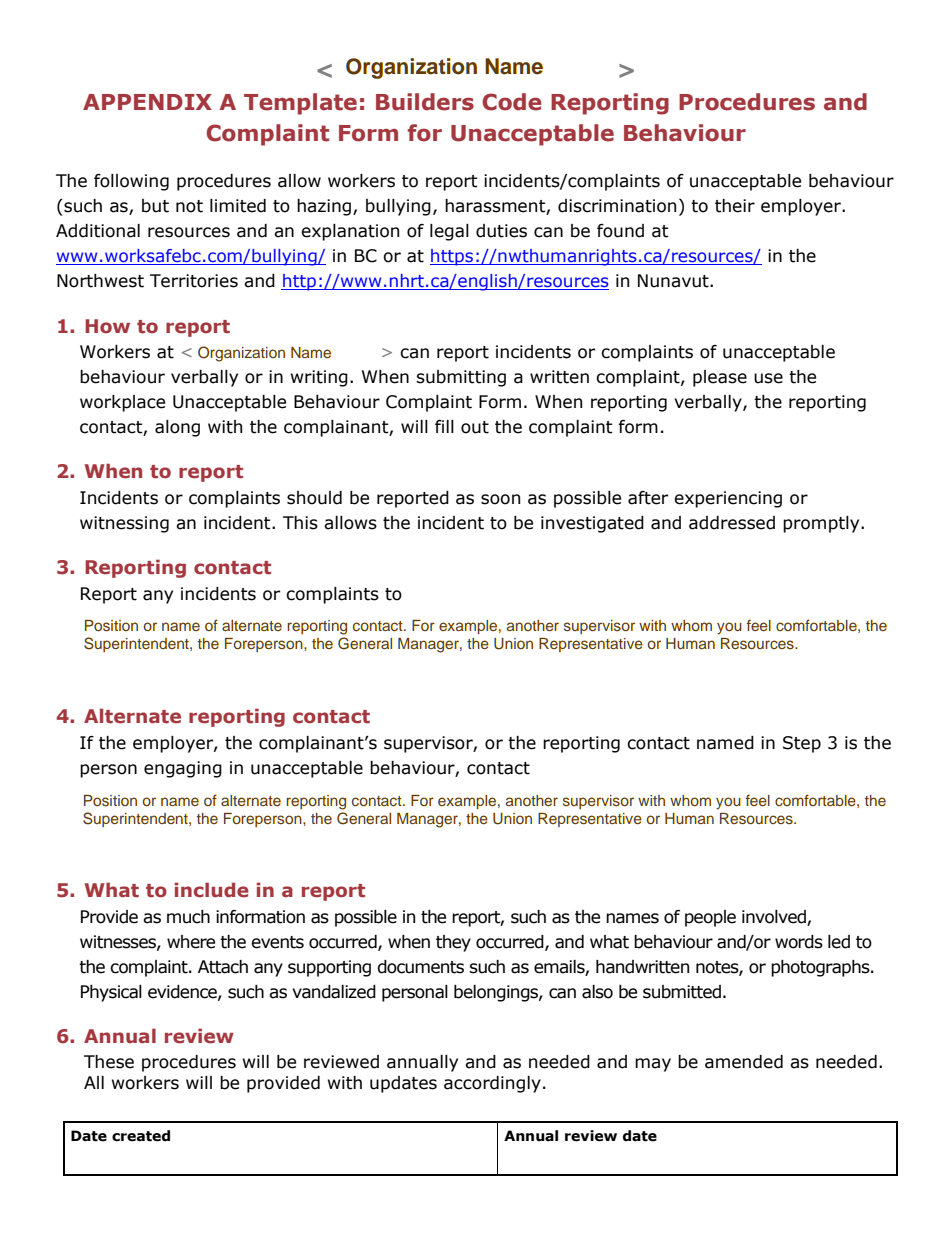 The image size is (952, 1233). Describe the element at coordinates (124, 524) in the screenshot. I see `witnessing` at that location.
